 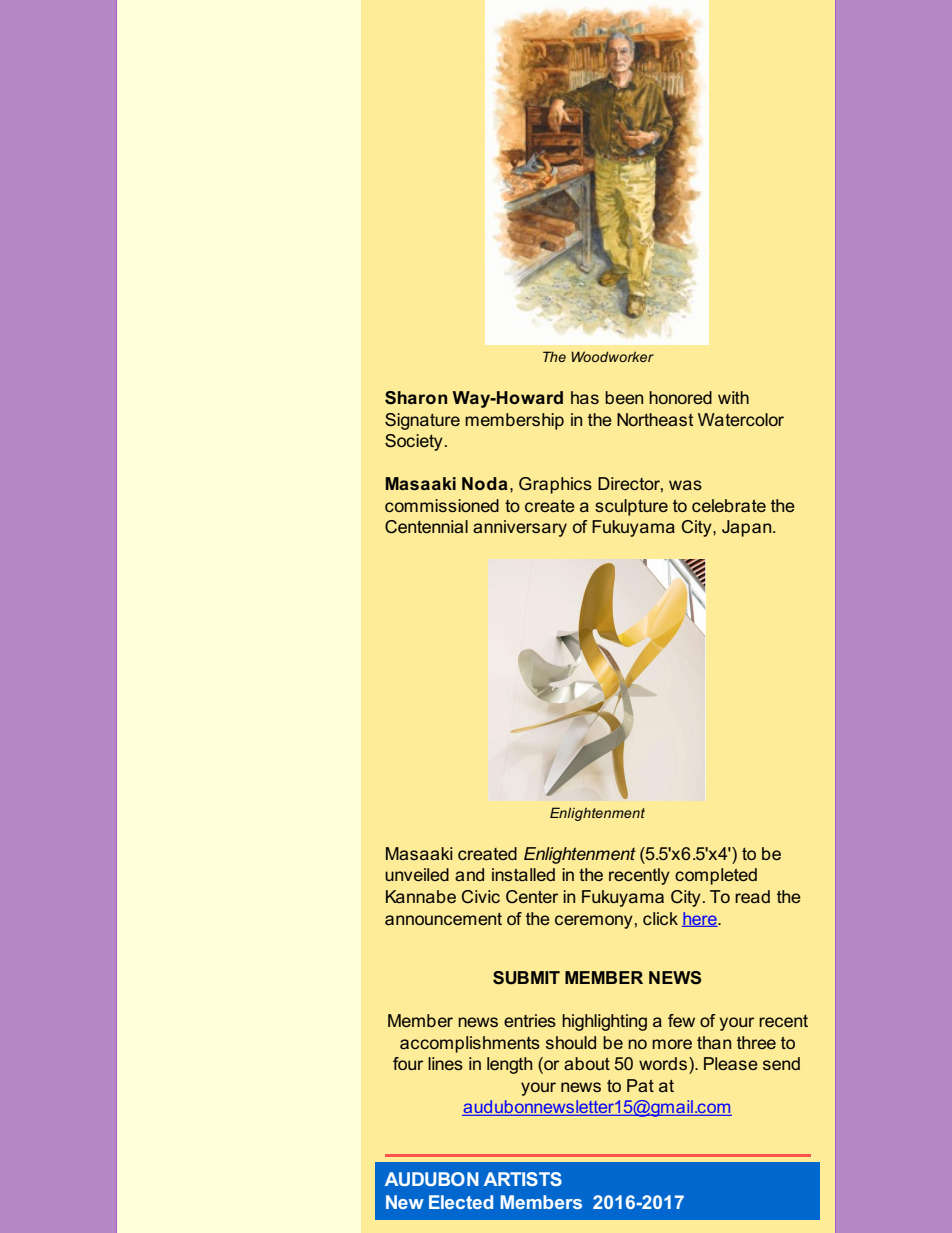 I want to click on sculpture, so click(x=631, y=507).
